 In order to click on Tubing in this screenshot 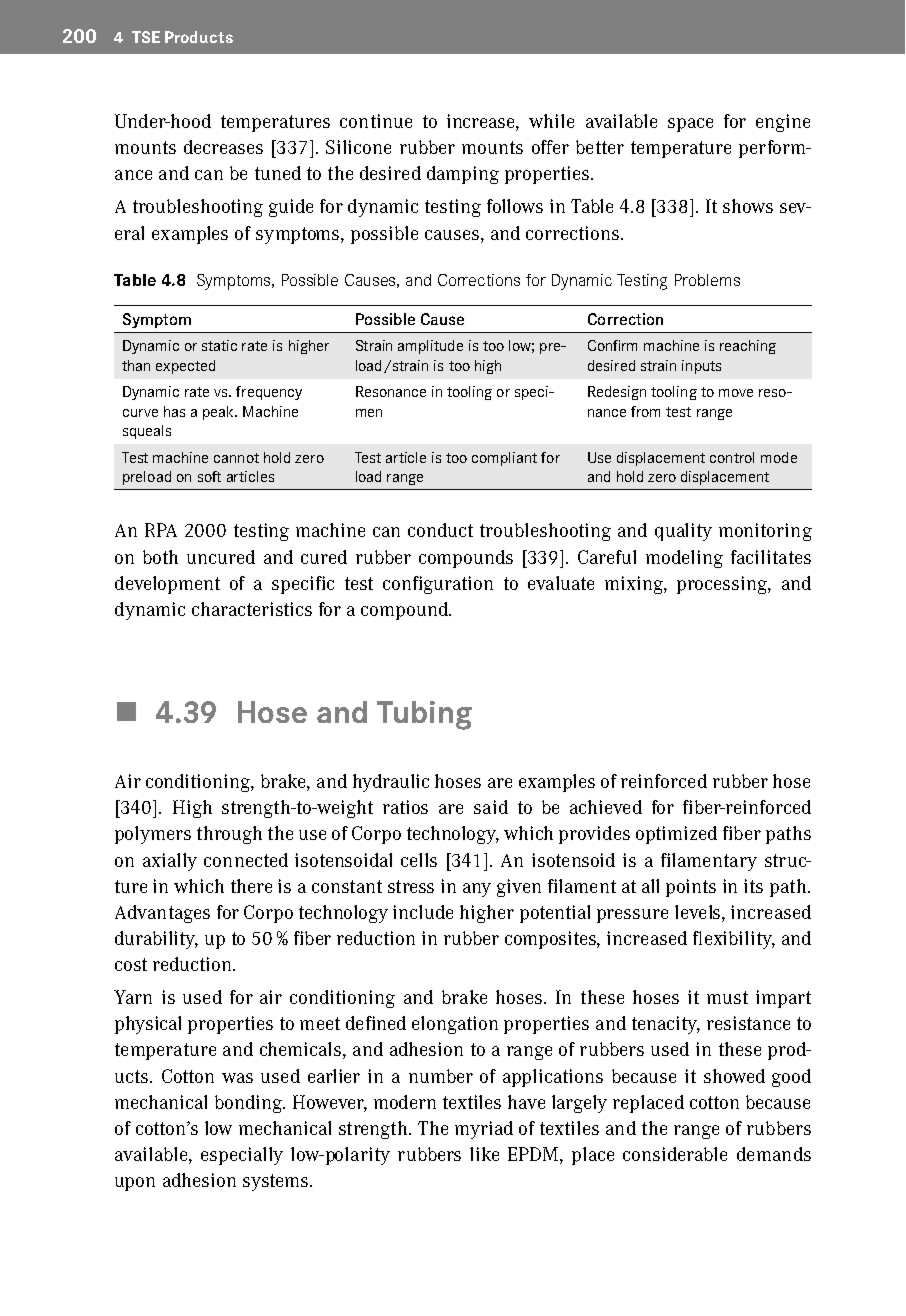, I will do `click(424, 715)`.
